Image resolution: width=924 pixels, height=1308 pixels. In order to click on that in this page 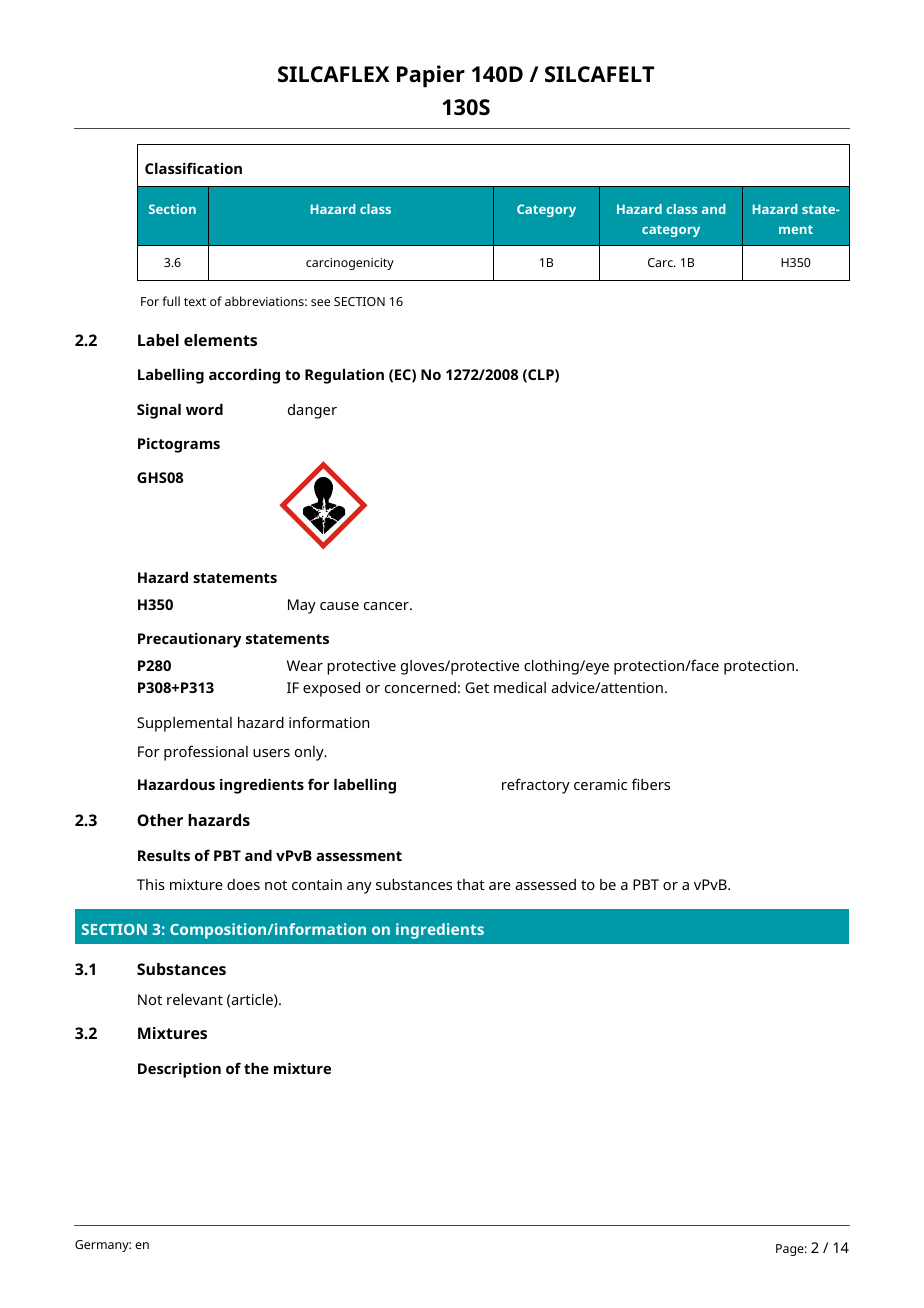, I will do `click(471, 884)`.
